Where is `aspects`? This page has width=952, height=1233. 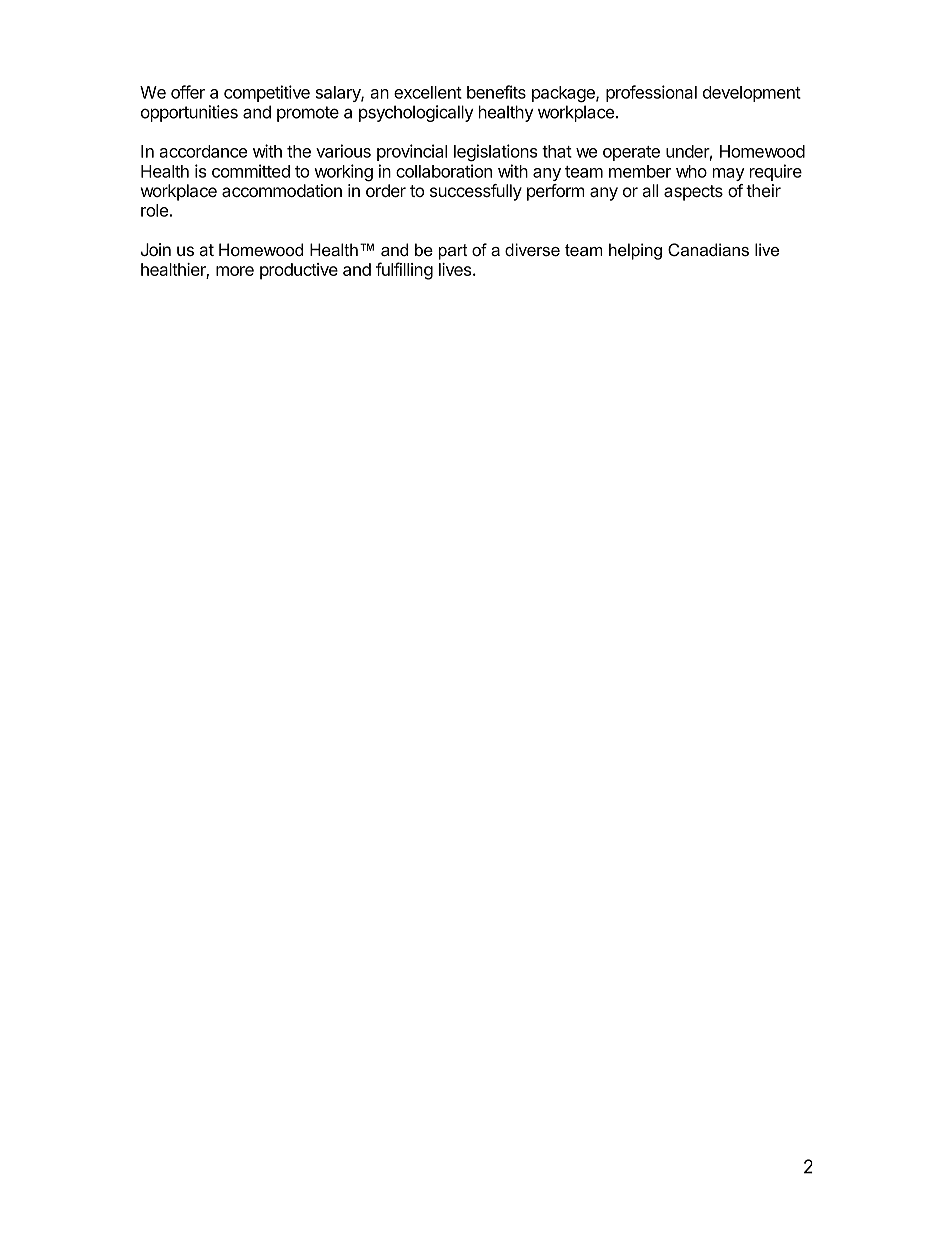 aspects is located at coordinates (693, 193).
